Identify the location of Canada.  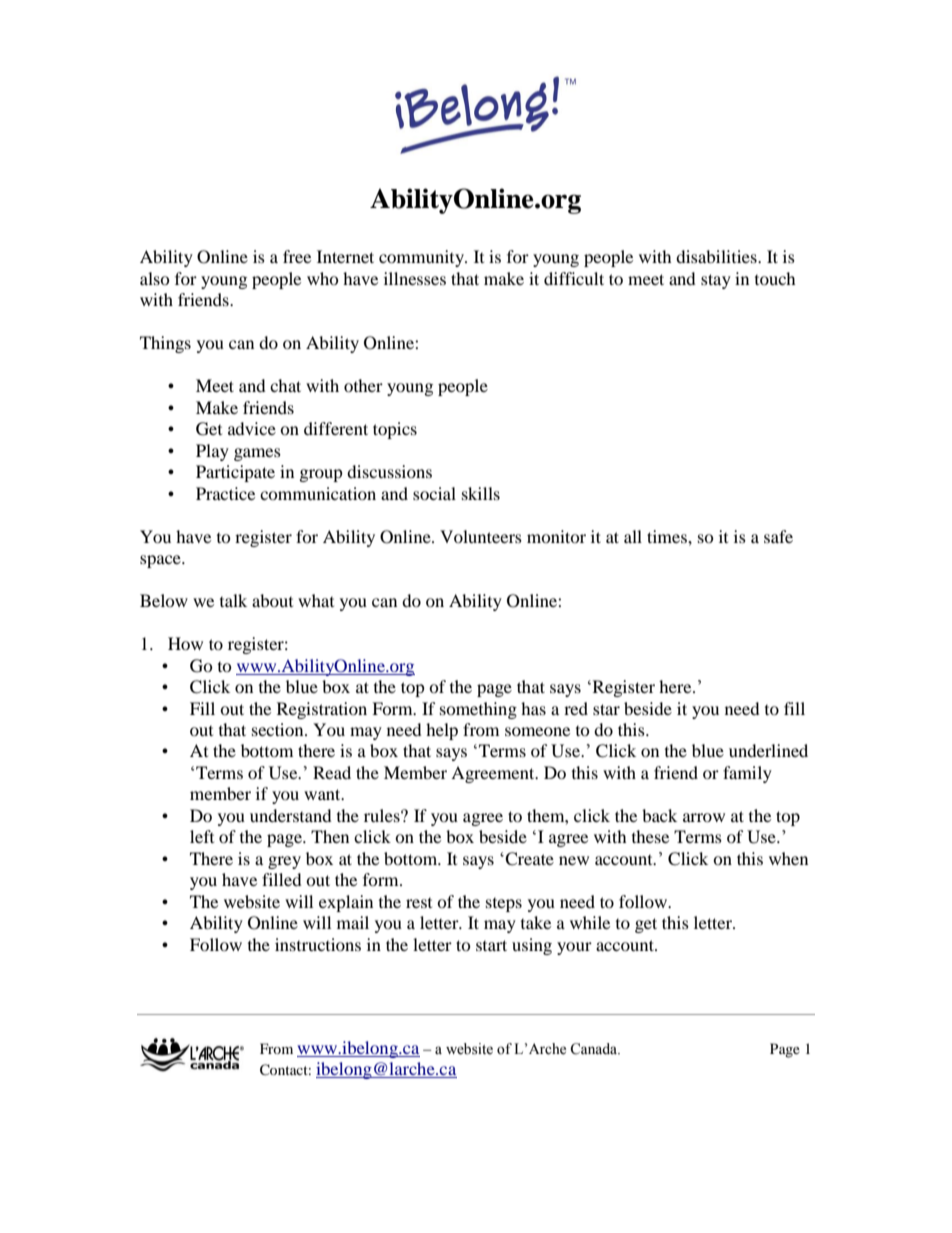
(595, 1049).
